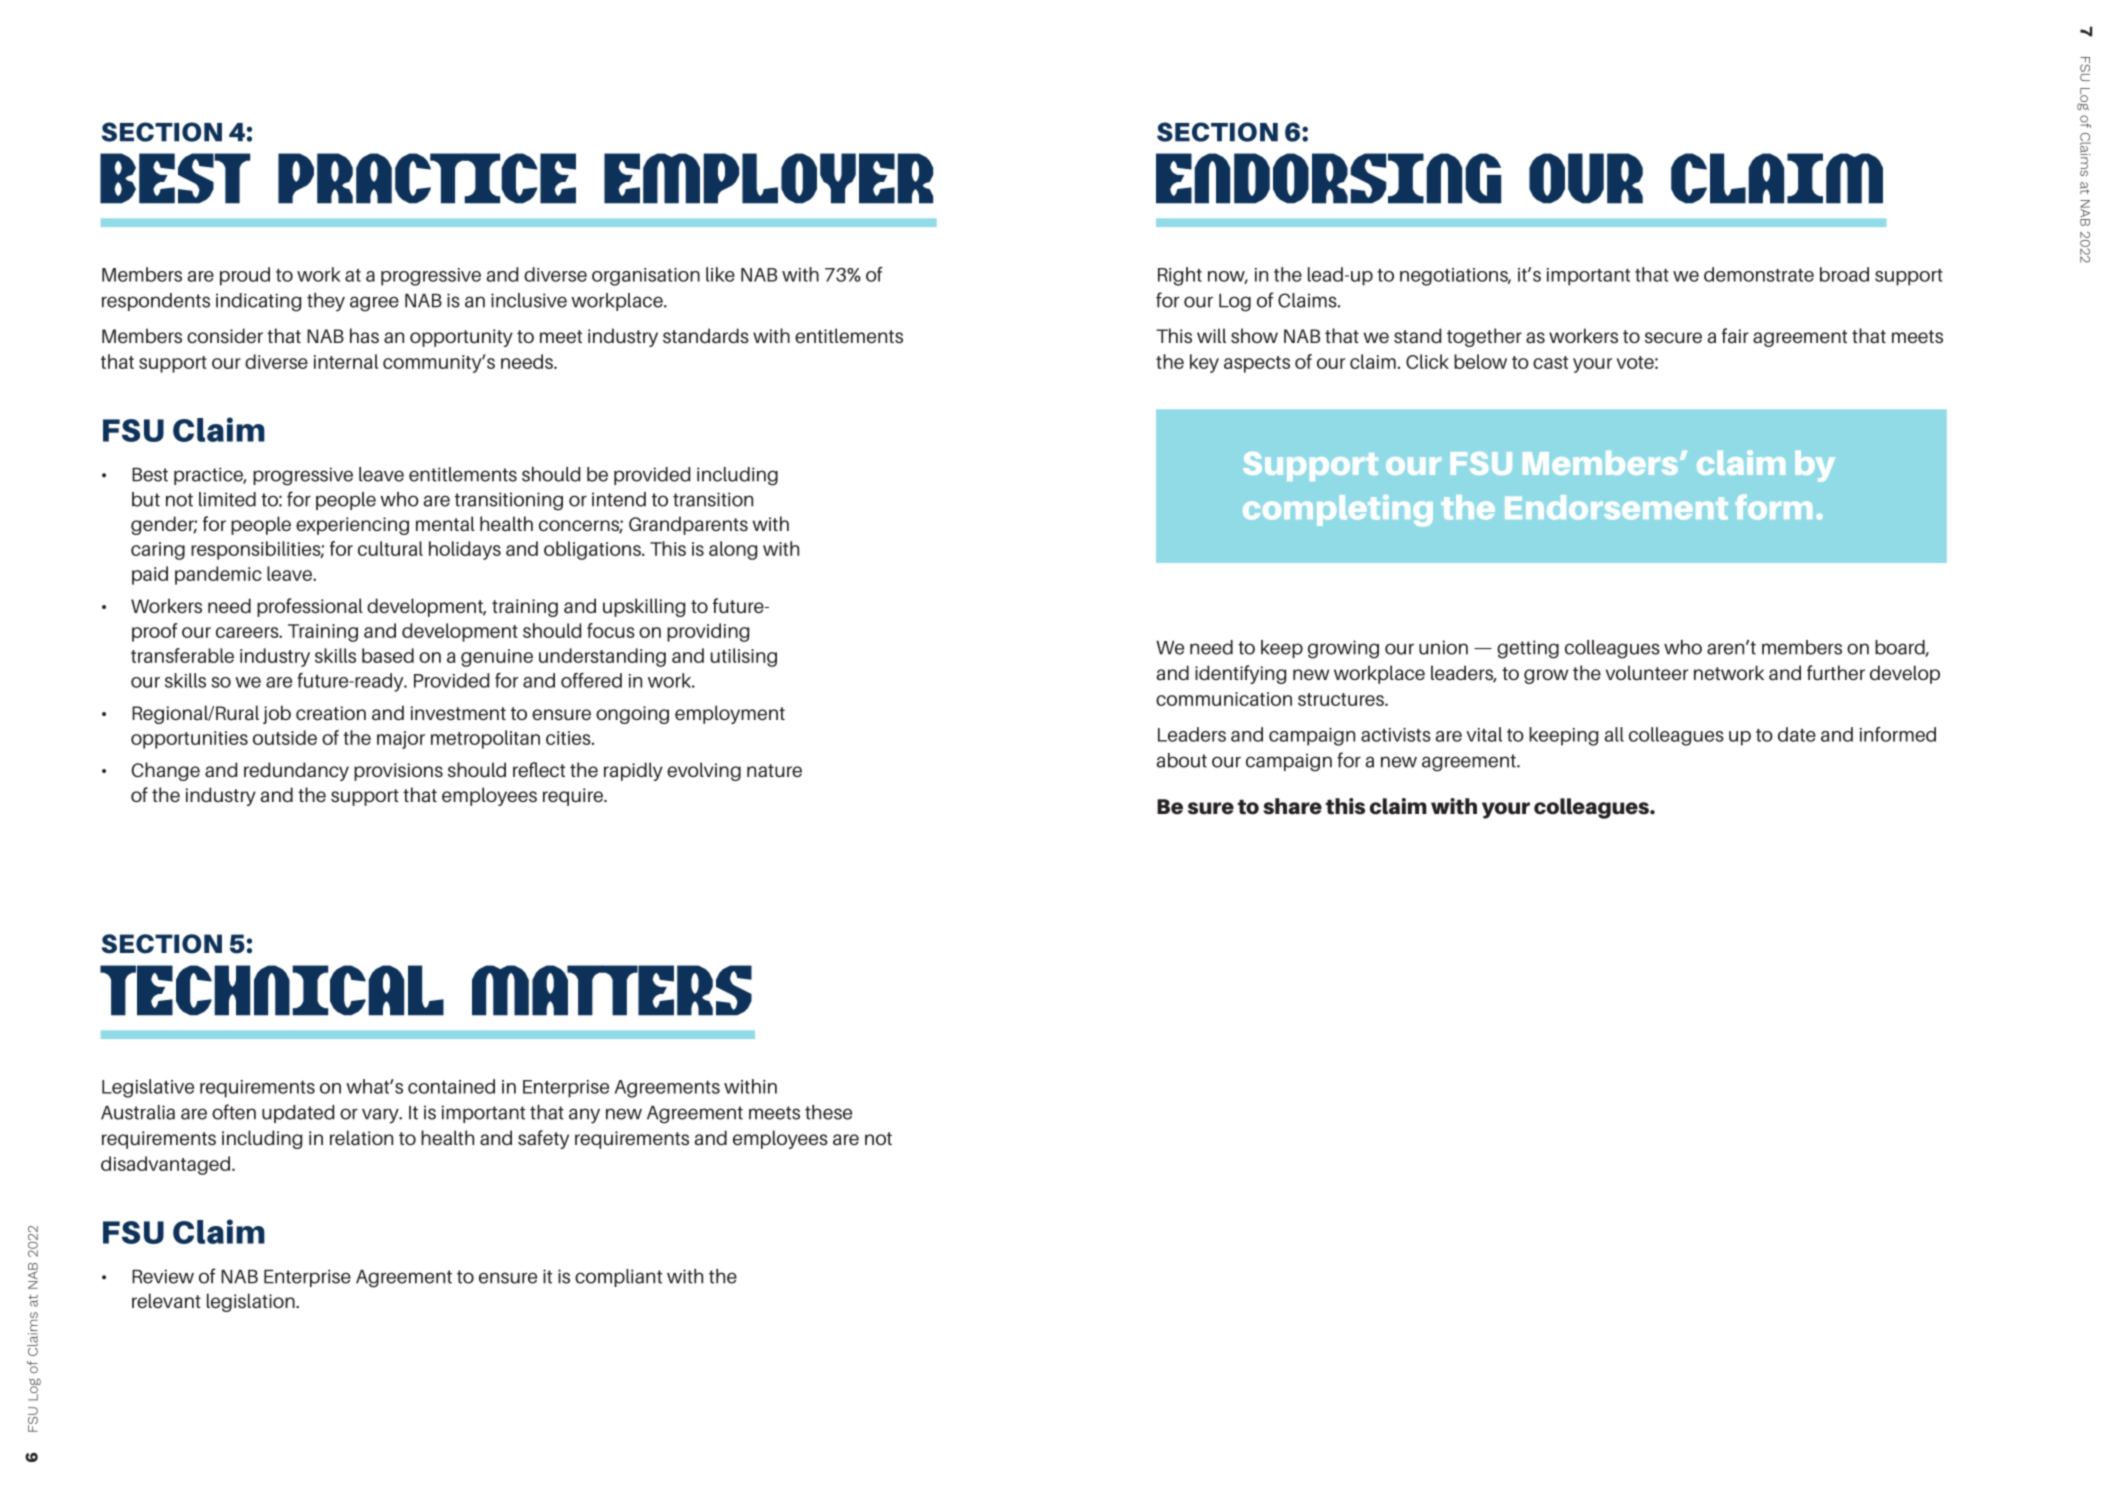 The width and height of the page is (2111, 1493). What do you see at coordinates (1292, 806) in the page?
I see `share` at bounding box center [1292, 806].
